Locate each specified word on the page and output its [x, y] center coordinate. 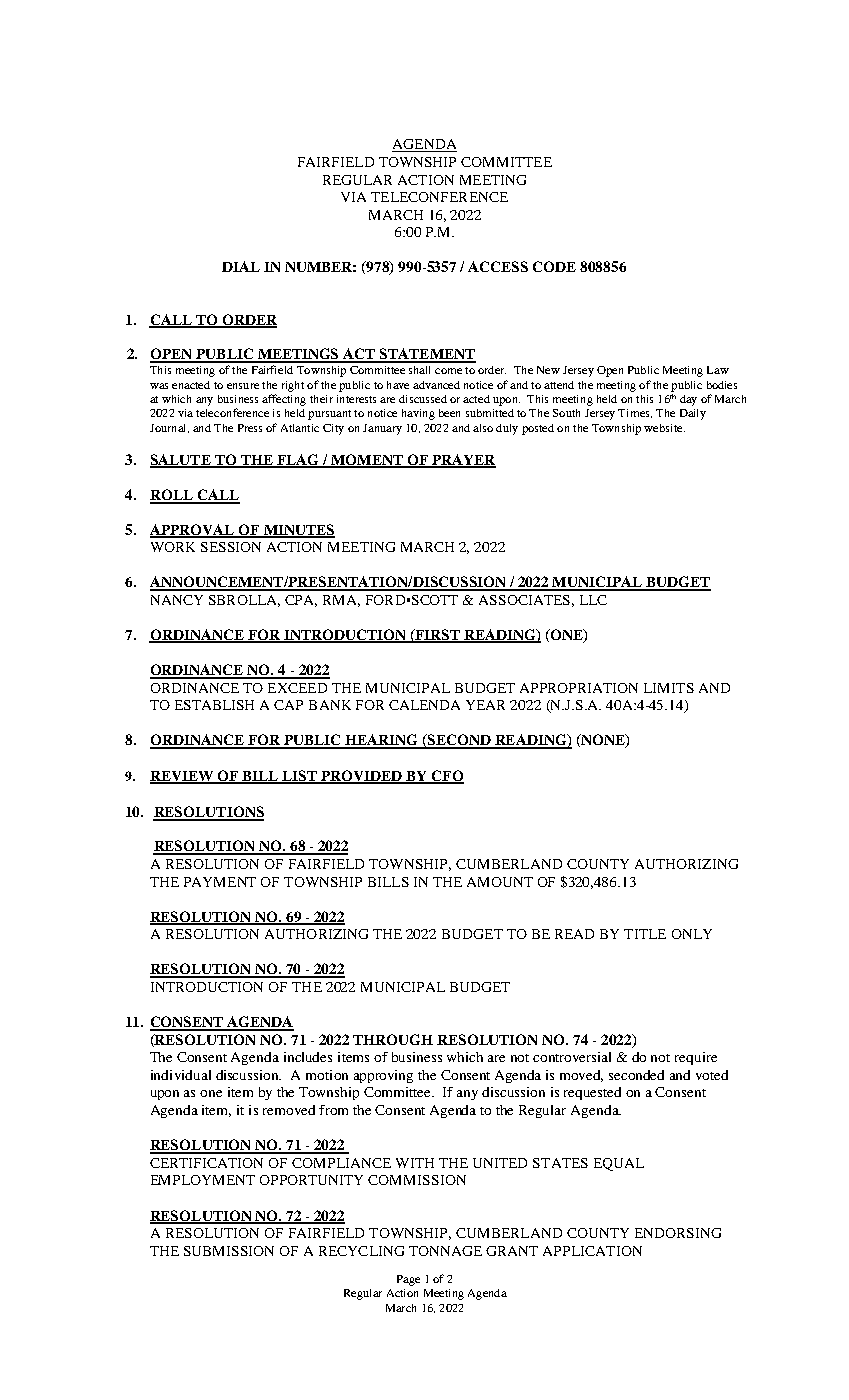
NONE [603, 741]
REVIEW [183, 777]
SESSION [231, 547]
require [696, 1058]
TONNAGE [445, 1251]
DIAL [241, 266]
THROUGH [393, 1039]
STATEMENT [427, 355]
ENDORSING [678, 1233]
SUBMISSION [229, 1251]
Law [718, 370]
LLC [593, 600]
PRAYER [463, 460]
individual [181, 1075]
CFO [447, 776]
